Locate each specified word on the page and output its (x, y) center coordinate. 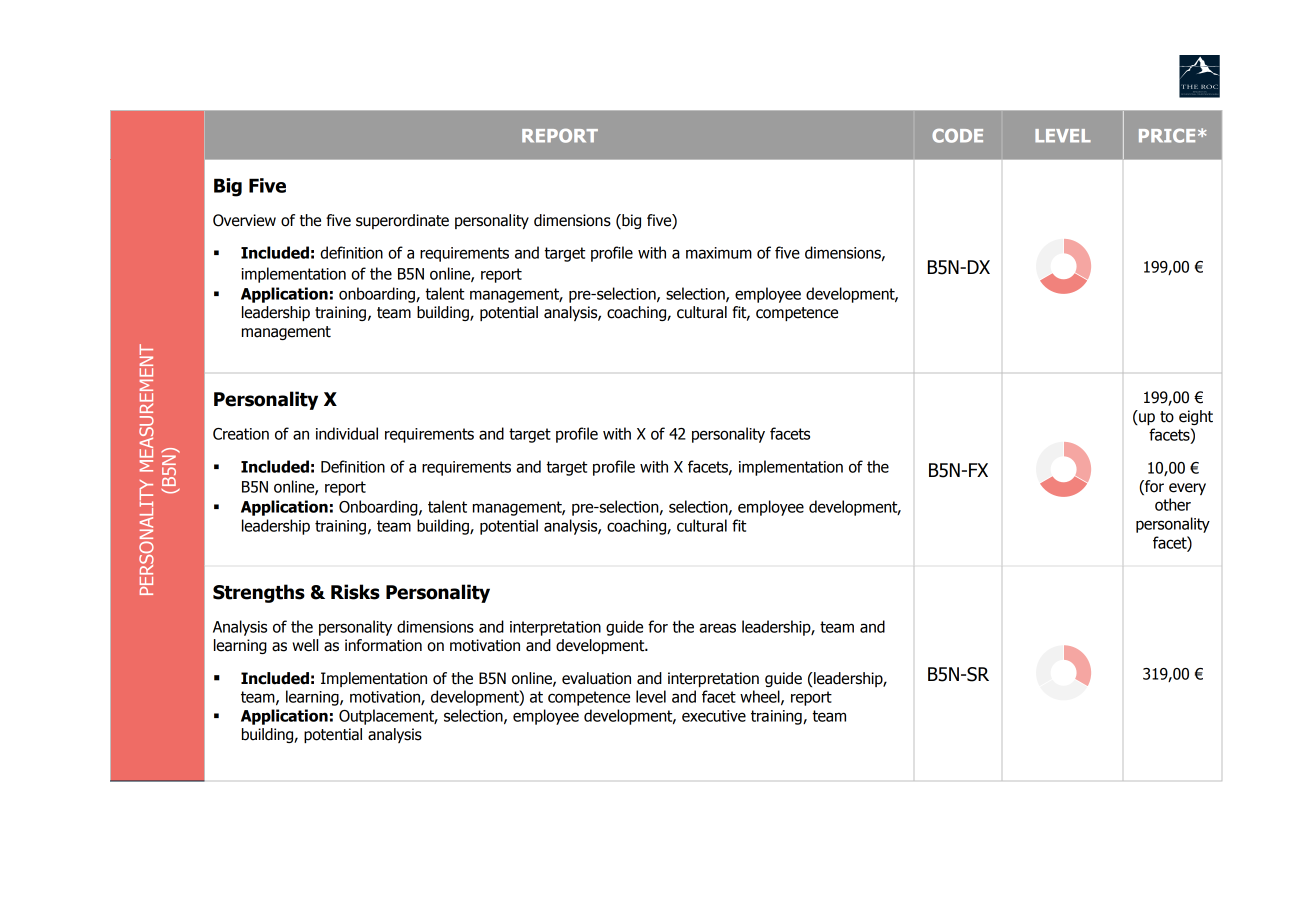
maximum (719, 253)
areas (717, 628)
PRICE (1167, 136)
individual (347, 433)
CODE (957, 136)
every (1187, 489)
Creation (241, 434)
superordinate (402, 221)
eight (1196, 417)
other (1173, 504)
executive (714, 716)
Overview (244, 220)
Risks (355, 592)
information (383, 645)
